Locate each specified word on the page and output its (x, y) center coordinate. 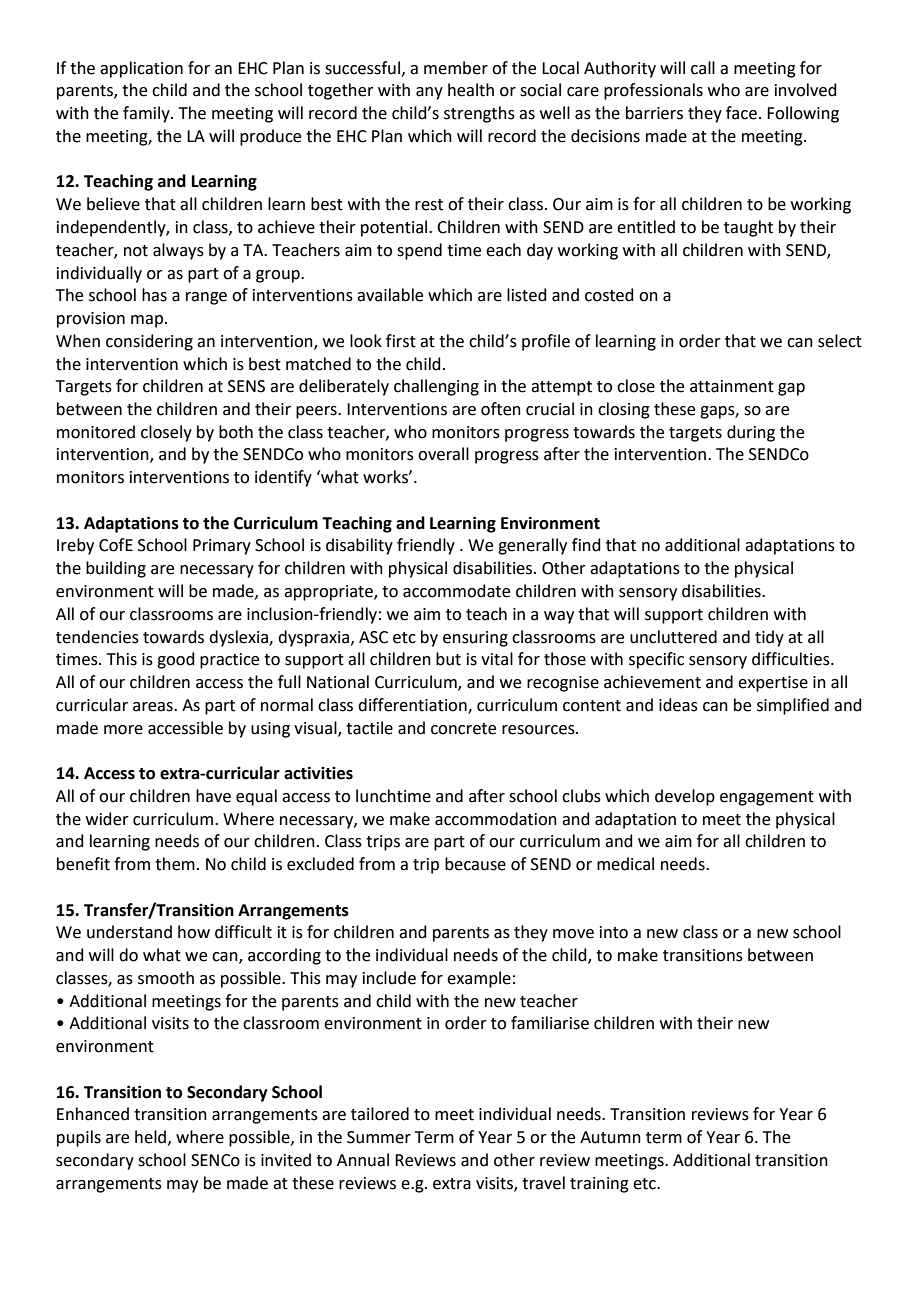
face (741, 113)
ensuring (475, 639)
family (147, 114)
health (471, 90)
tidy (769, 638)
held (150, 1137)
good (176, 660)
